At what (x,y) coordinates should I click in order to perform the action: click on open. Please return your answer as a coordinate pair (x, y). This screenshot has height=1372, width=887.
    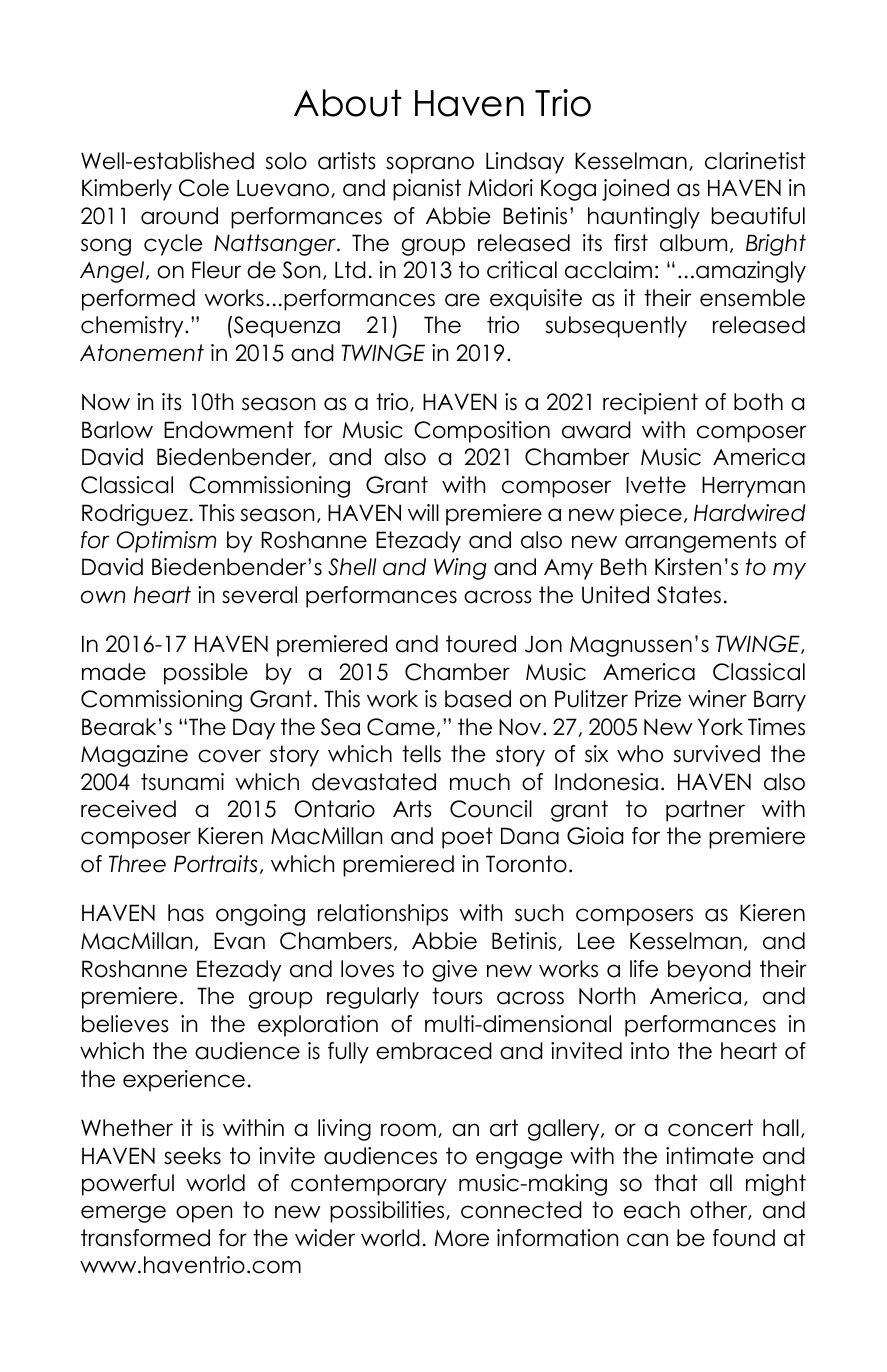
    Looking at the image, I should click on (204, 1214).
